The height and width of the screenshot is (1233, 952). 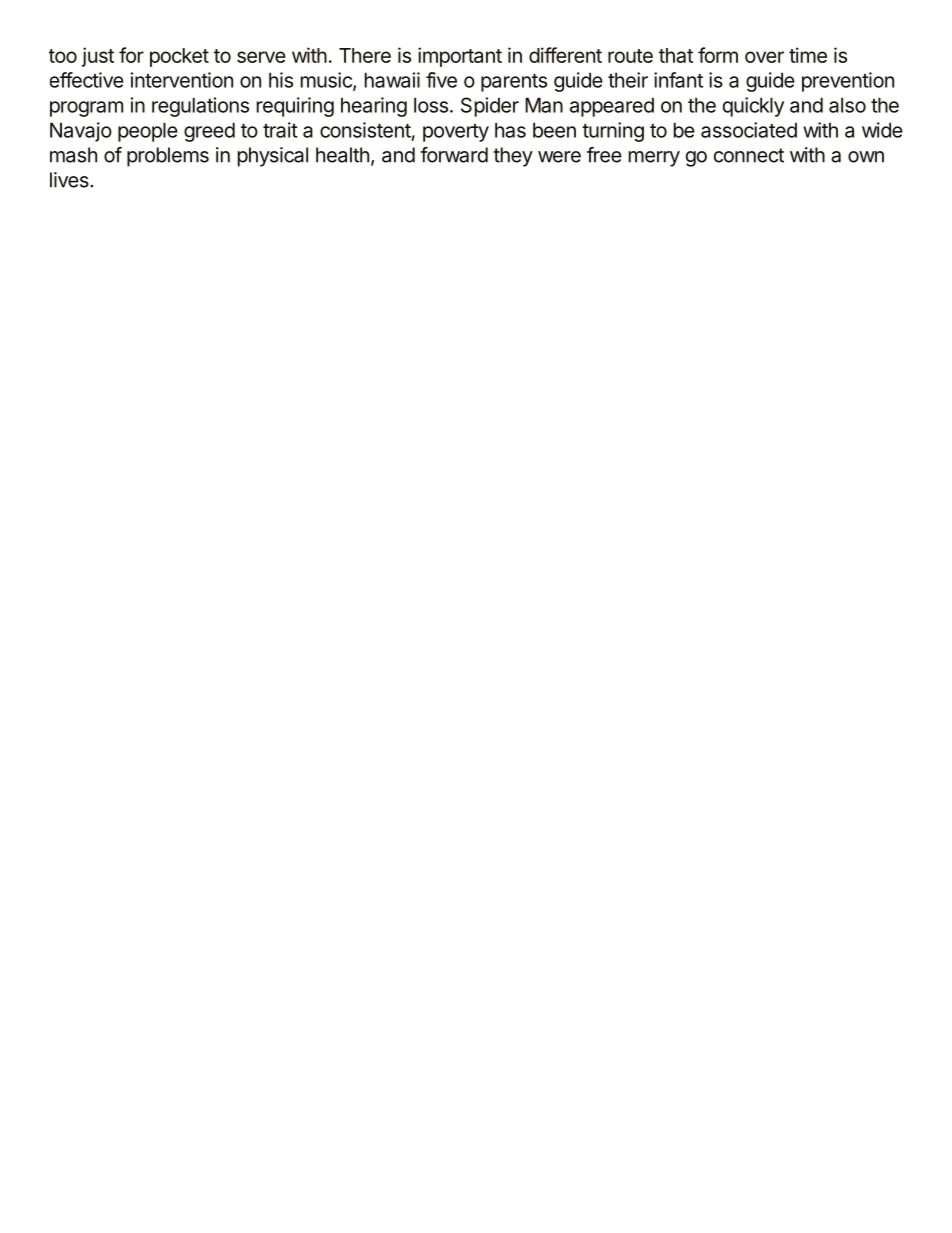 I want to click on lives, so click(x=70, y=180).
